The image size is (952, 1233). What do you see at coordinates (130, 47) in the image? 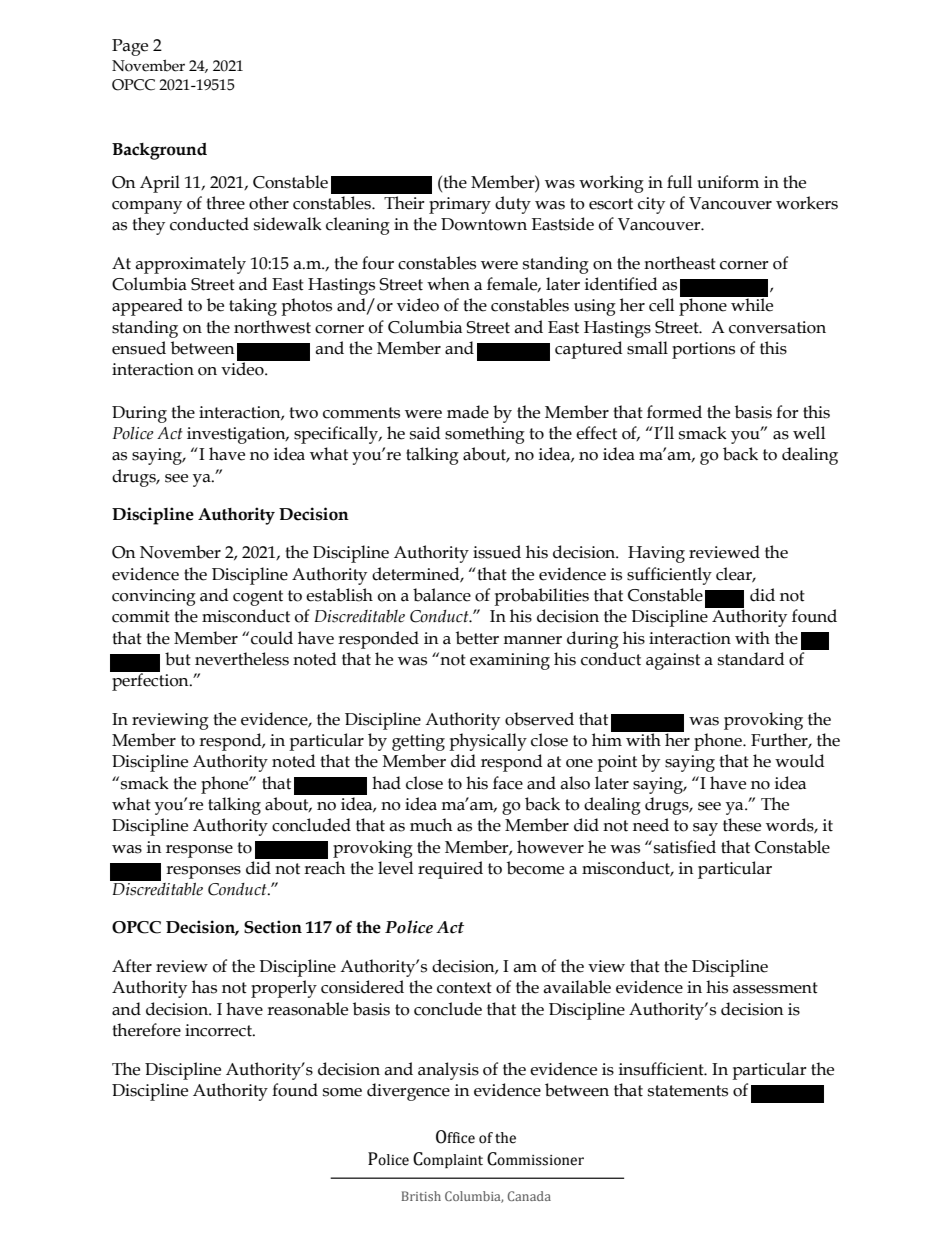
I see `Page` at bounding box center [130, 47].
